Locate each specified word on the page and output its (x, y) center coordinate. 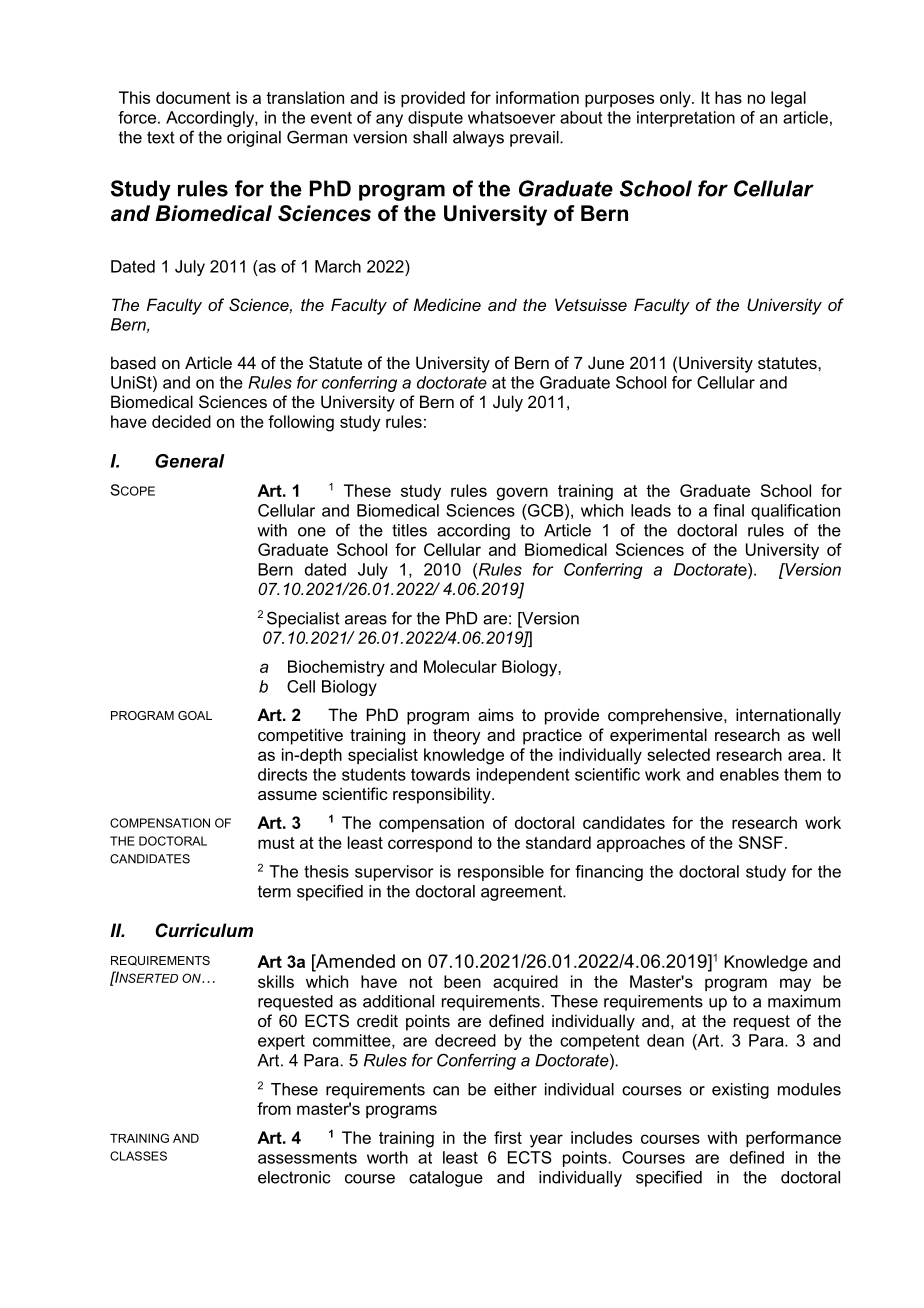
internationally (788, 716)
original (254, 139)
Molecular (460, 666)
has (728, 97)
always (478, 139)
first (508, 1137)
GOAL (195, 715)
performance (793, 1139)
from (274, 1108)
